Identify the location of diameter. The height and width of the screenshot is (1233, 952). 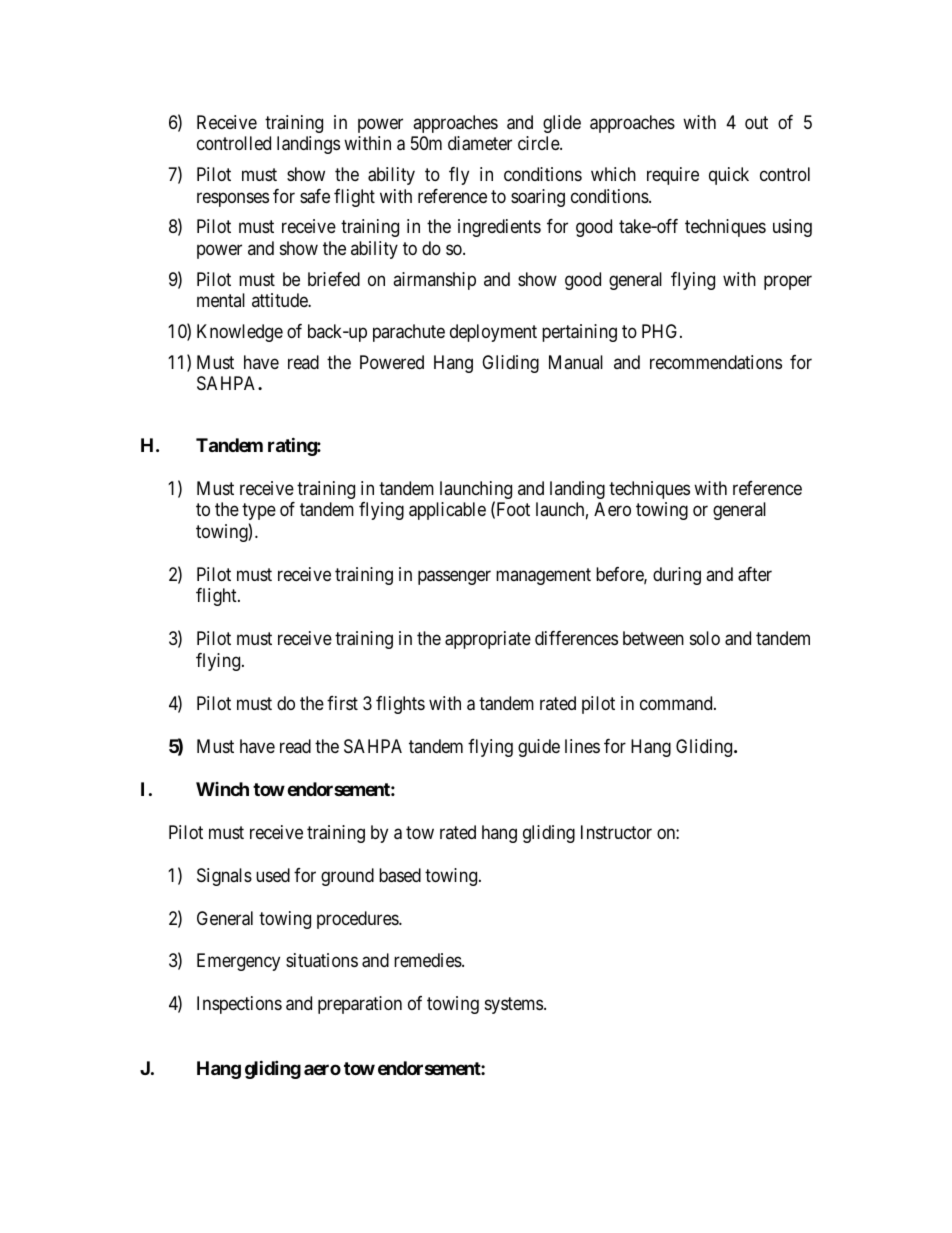
(480, 143).
